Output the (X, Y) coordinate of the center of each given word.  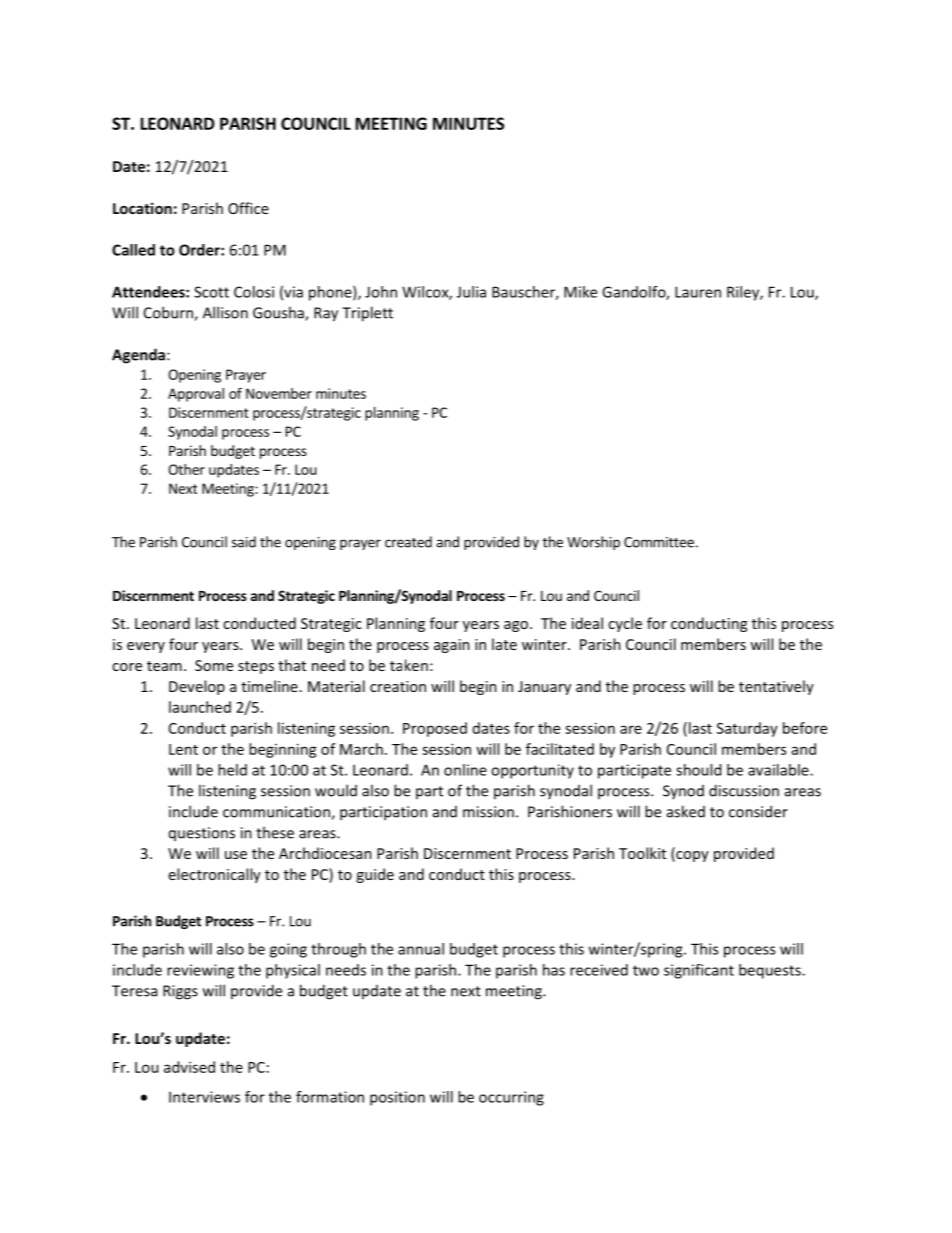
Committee (659, 542)
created (408, 542)
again (452, 646)
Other (186, 469)
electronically (215, 875)
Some (214, 665)
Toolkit (642, 853)
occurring (511, 1098)
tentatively (776, 687)
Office (248, 208)
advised (189, 1067)
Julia (471, 292)
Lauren (698, 292)
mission (488, 812)
